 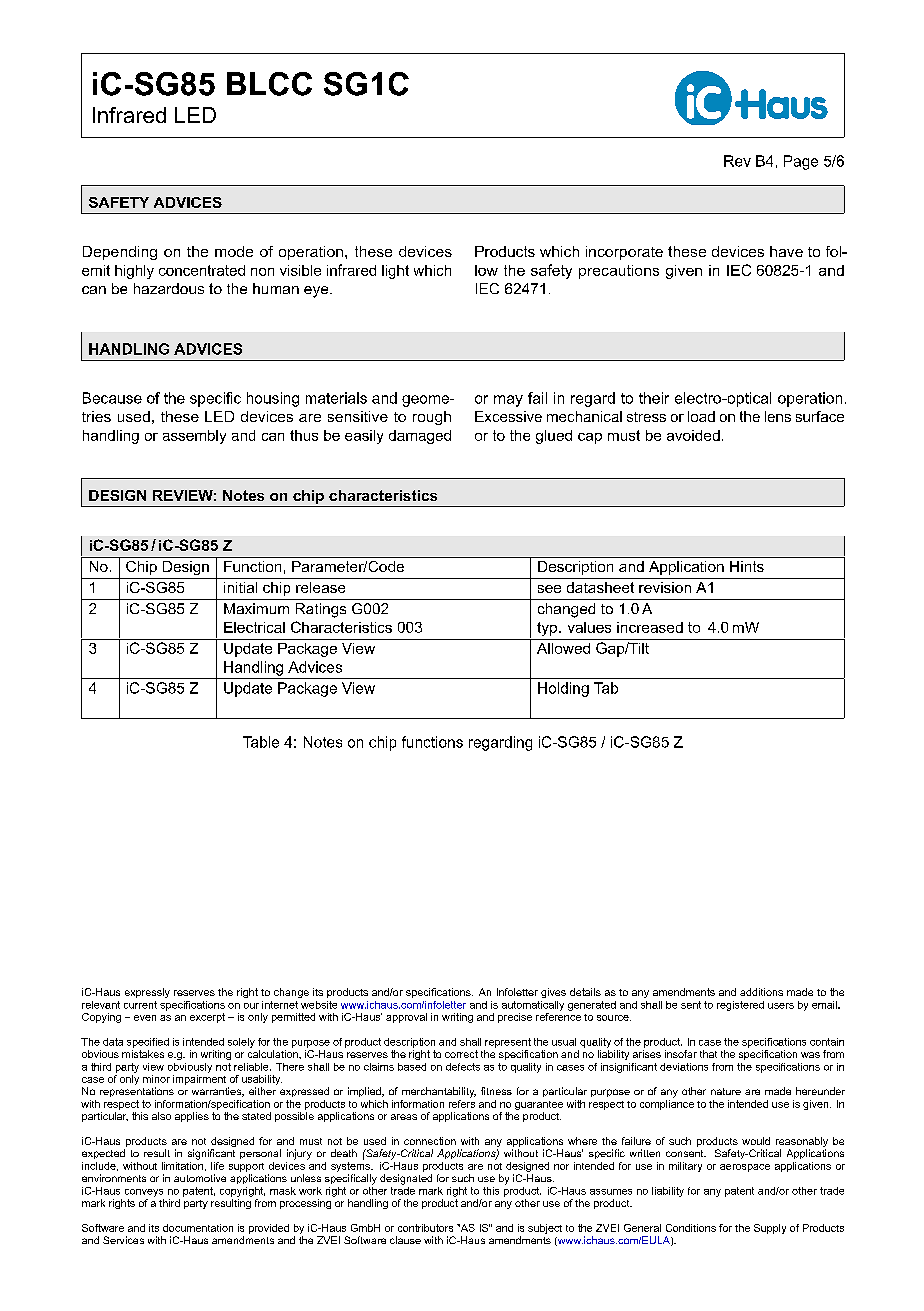 I want to click on Hints, so click(x=747, y=566).
